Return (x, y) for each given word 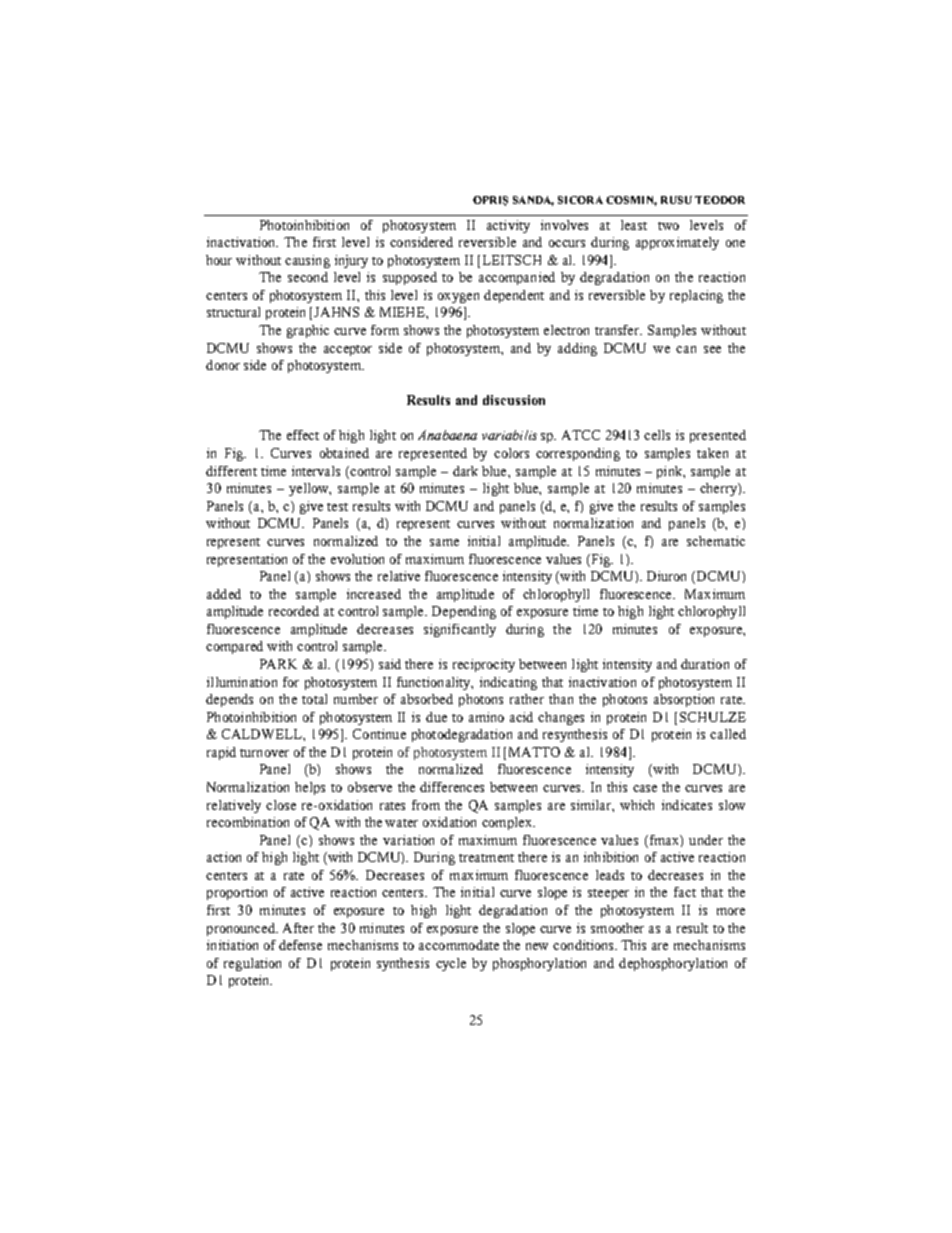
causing (307, 261)
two (668, 226)
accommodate (459, 945)
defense (300, 945)
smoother (617, 928)
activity (508, 226)
